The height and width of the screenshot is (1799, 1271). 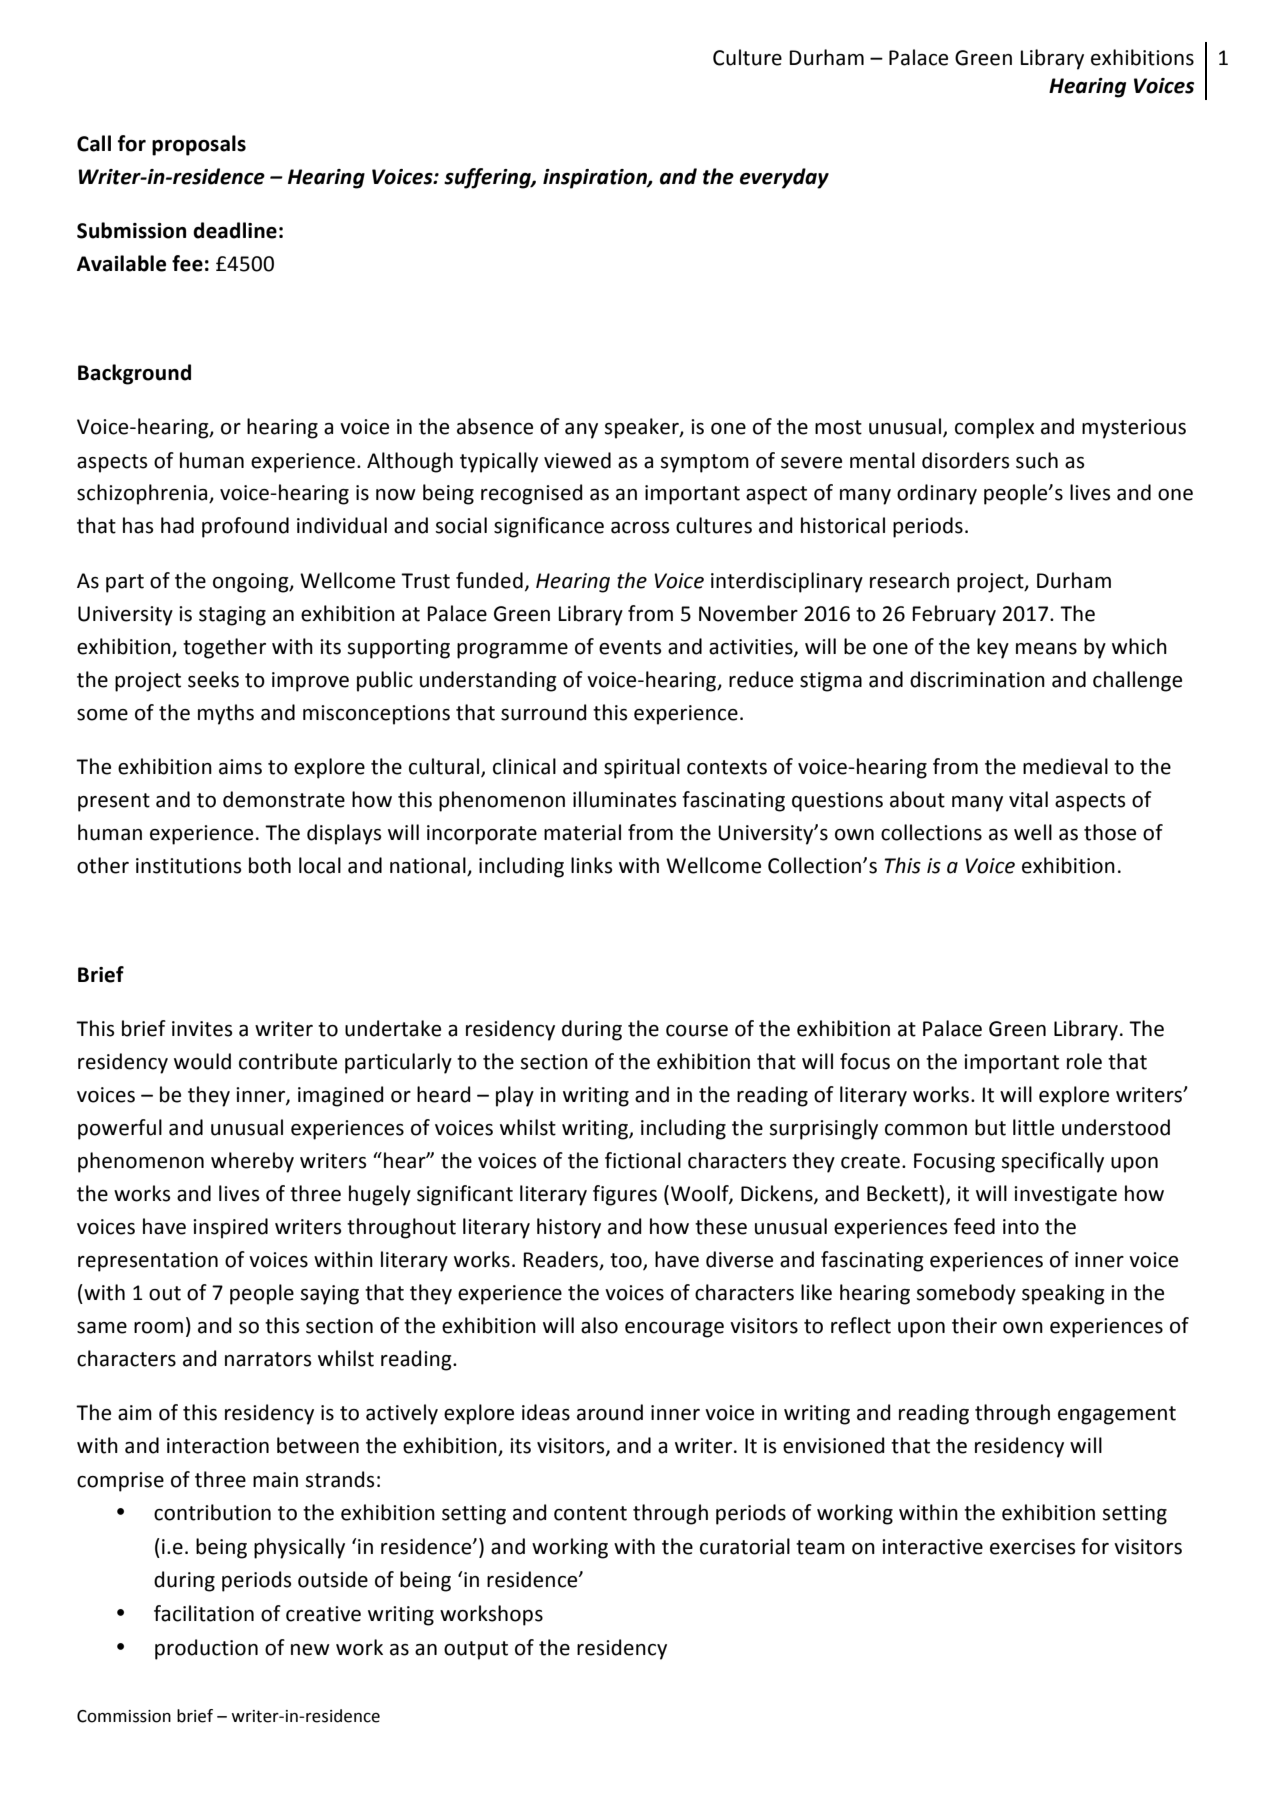 What do you see at coordinates (235, 230) in the screenshot?
I see `deadline` at bounding box center [235, 230].
